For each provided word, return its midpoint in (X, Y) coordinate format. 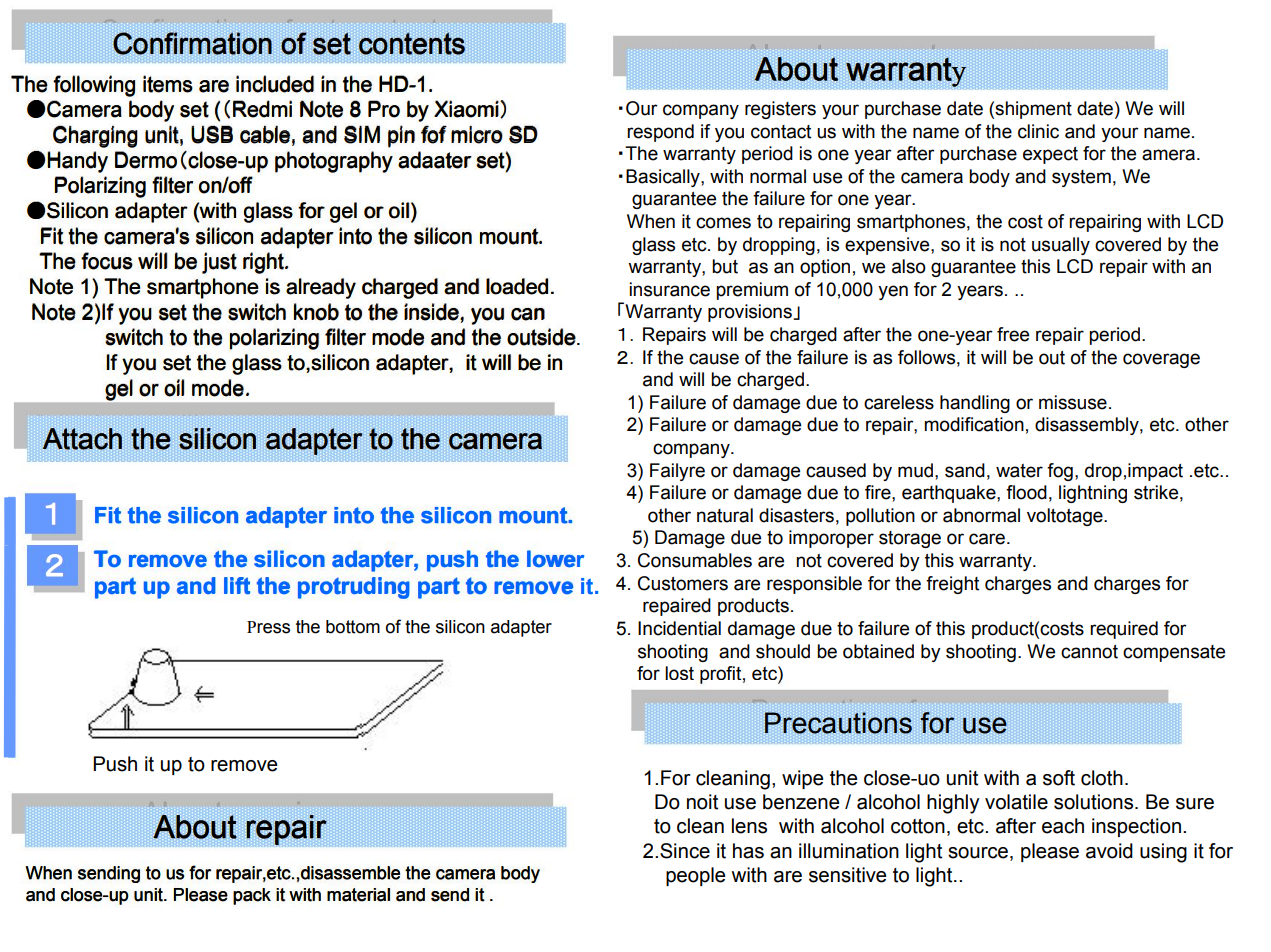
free (1013, 334)
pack (252, 896)
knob (316, 312)
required (1124, 630)
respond (660, 133)
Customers (683, 583)
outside (541, 337)
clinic (1038, 131)
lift (237, 586)
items (168, 84)
